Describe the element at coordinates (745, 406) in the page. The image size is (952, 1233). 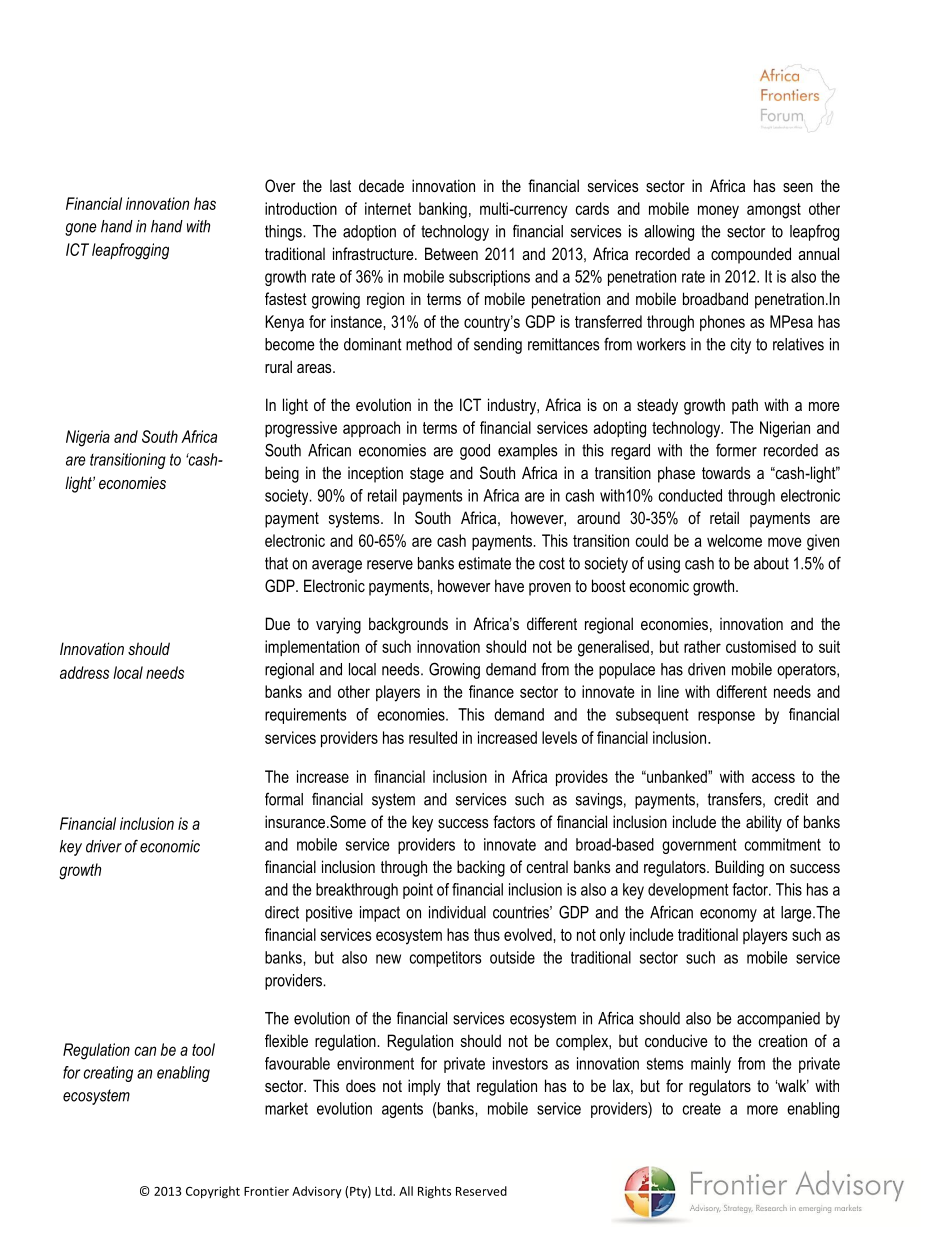
I see `path` at that location.
